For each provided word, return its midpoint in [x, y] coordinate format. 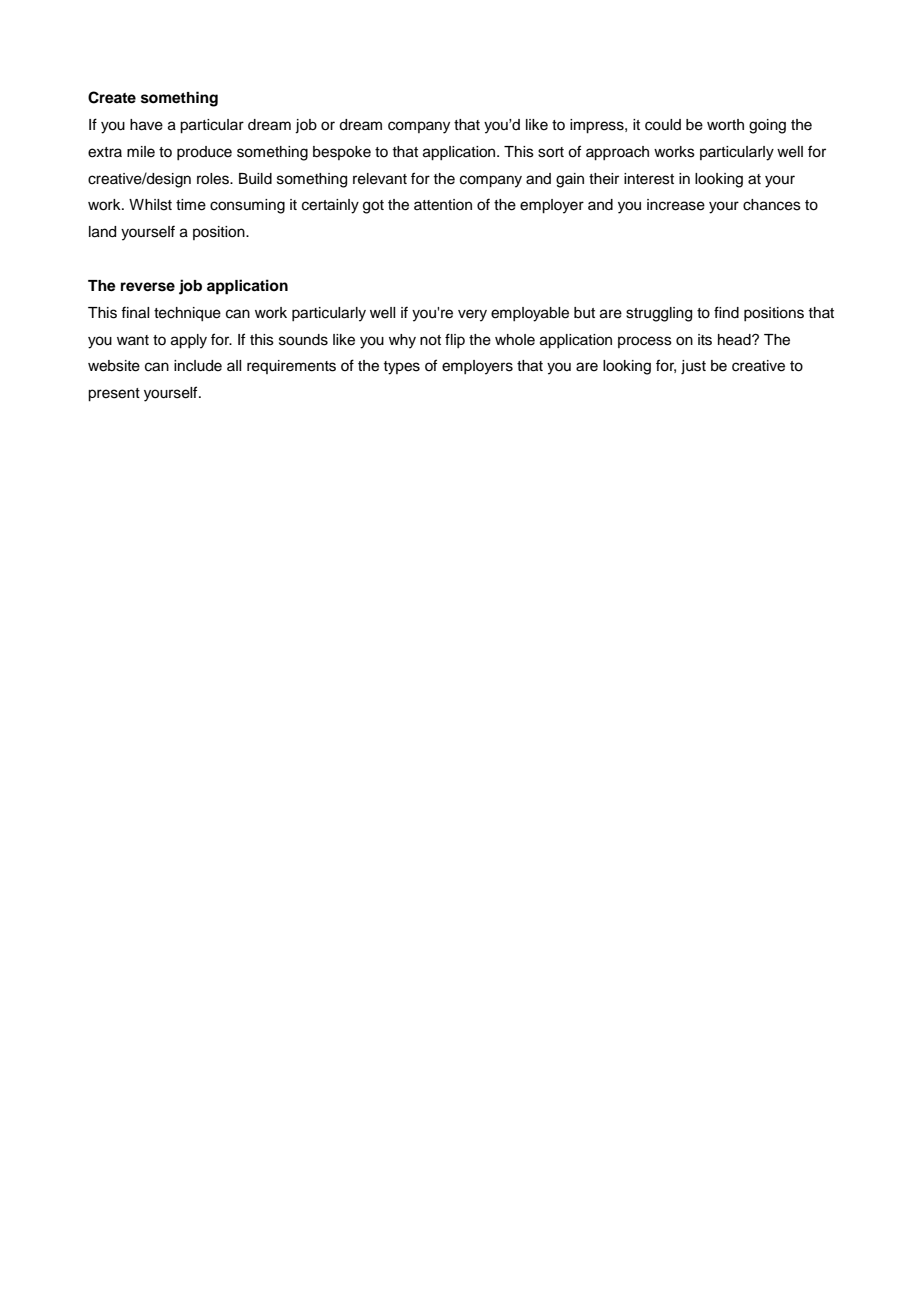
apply [189, 341]
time [191, 205]
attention [443, 205]
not [430, 340]
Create [112, 97]
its [705, 340]
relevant [380, 179]
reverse [148, 287]
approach [617, 153]
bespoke [342, 153]
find [726, 312]
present [114, 395]
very [472, 315]
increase [676, 205]
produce [204, 153]
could [663, 125]
